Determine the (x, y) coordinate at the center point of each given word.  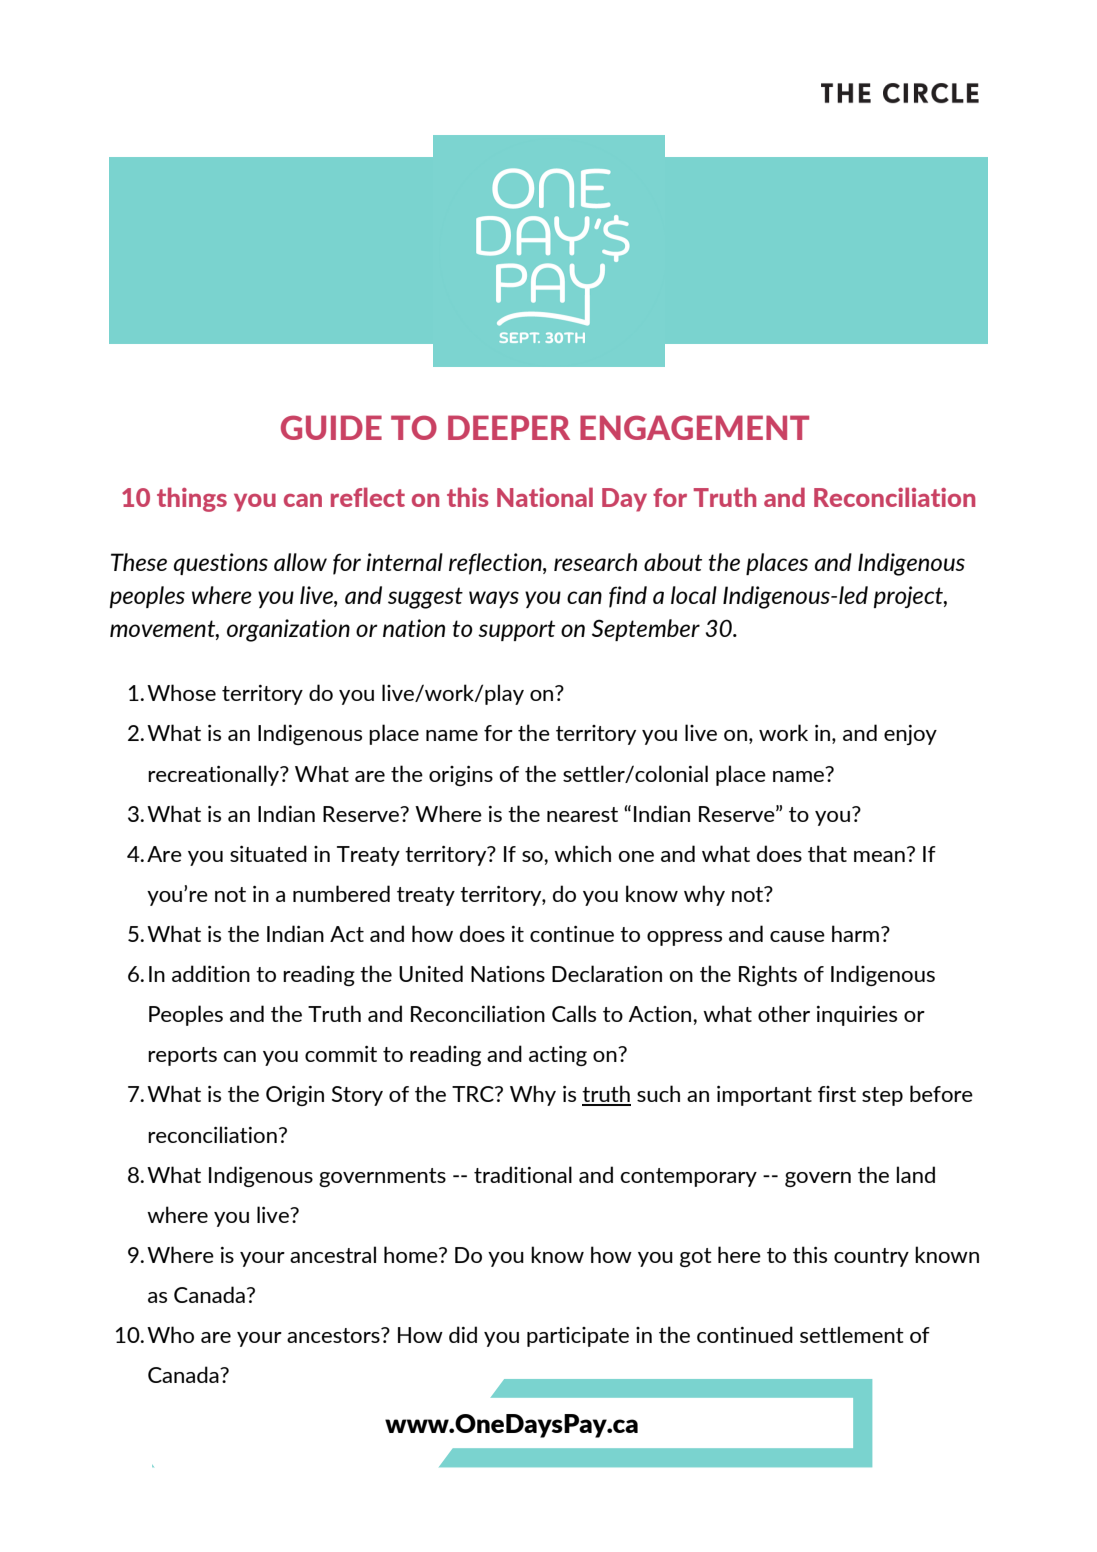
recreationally (215, 775)
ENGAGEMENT (694, 427)
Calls (574, 1013)
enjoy (910, 735)
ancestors (334, 1335)
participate (578, 1337)
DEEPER (509, 427)
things (192, 499)
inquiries (857, 1016)
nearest (582, 814)
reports (182, 1056)
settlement (852, 1334)
